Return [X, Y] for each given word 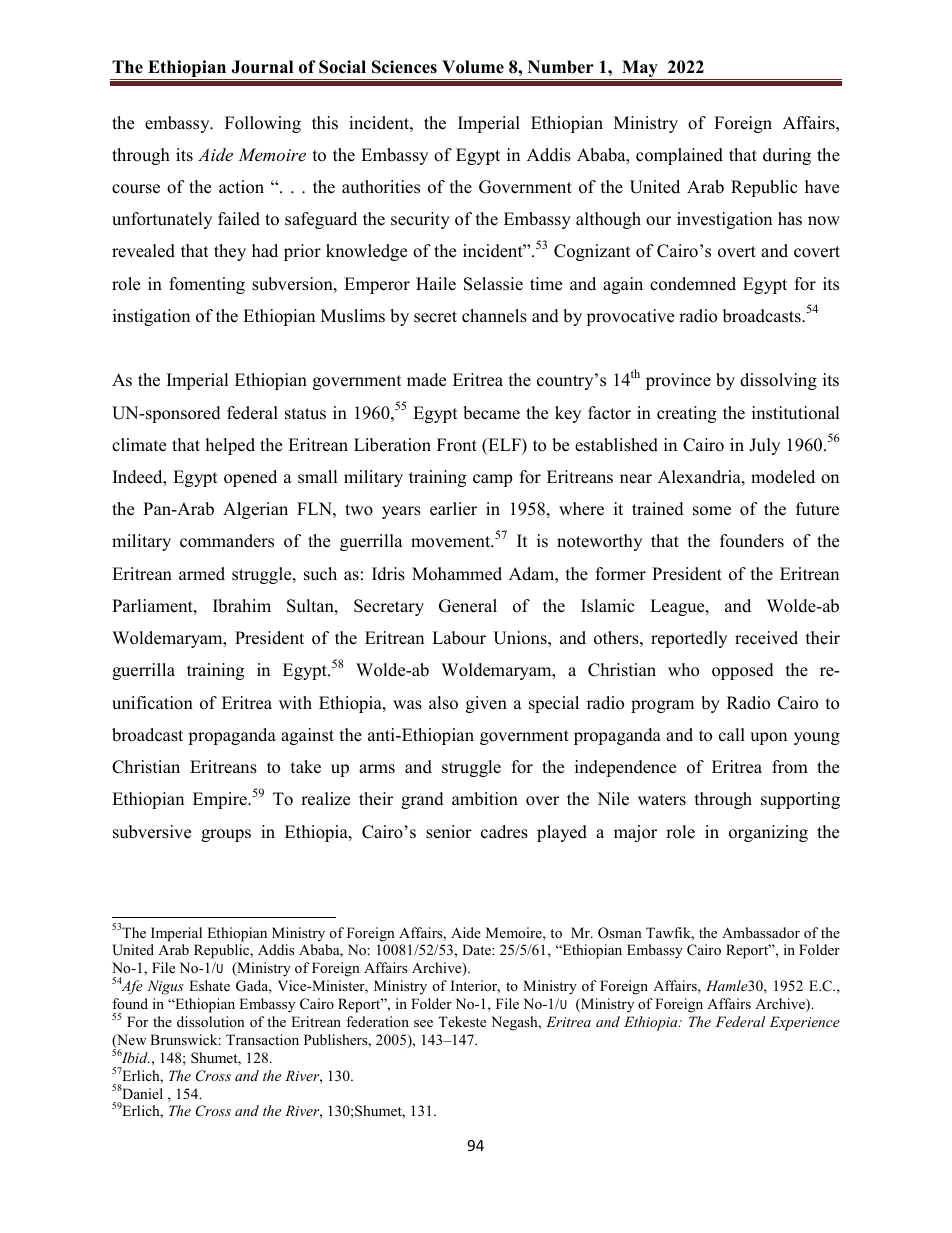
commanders [227, 541]
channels [494, 316]
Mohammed [457, 574]
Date [477, 949]
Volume [473, 67]
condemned [693, 284]
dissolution [211, 1021]
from [790, 767]
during [787, 156]
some [712, 511]
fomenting [207, 285]
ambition [485, 799]
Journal [262, 67]
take [306, 767]
